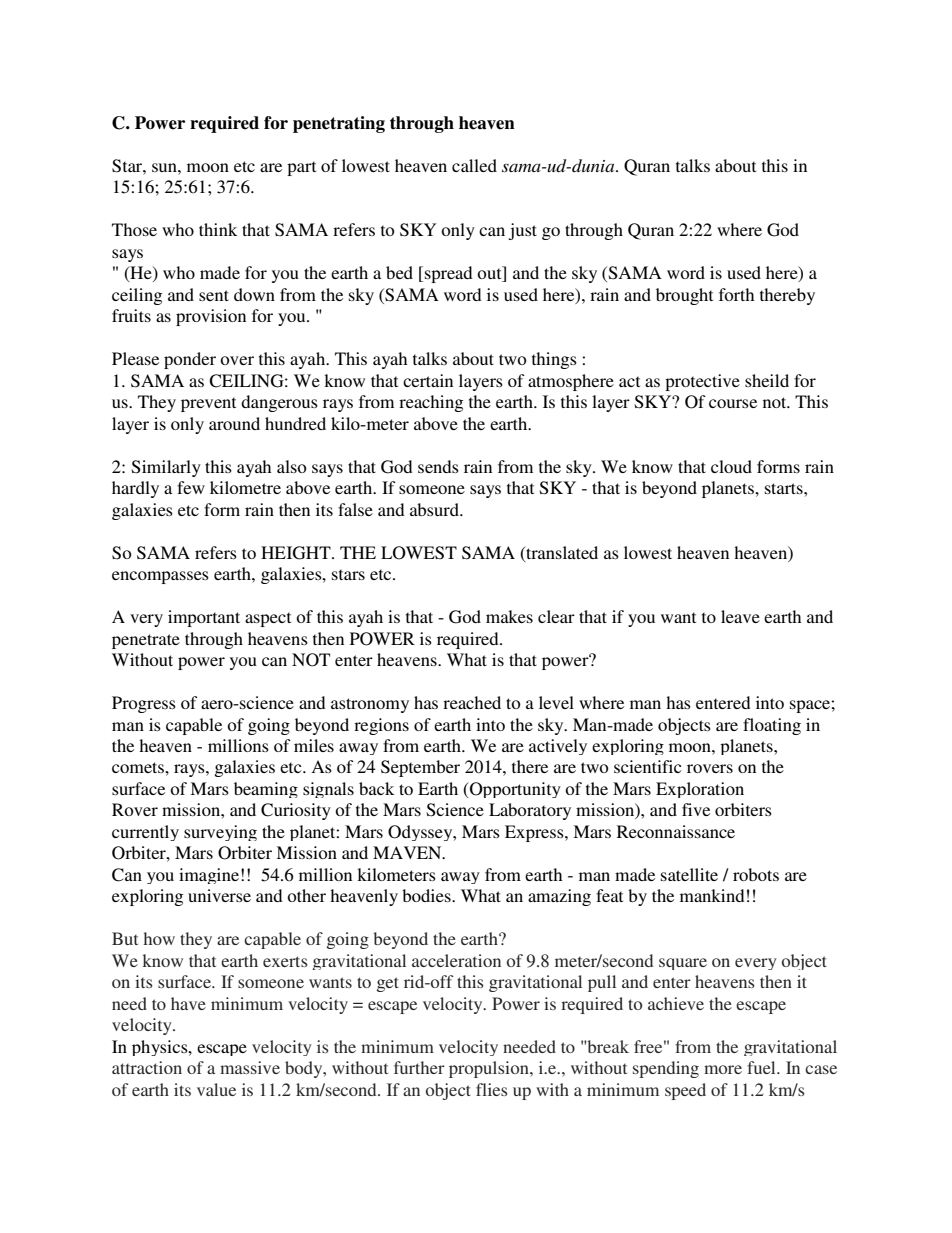 This screenshot has width=952, height=1233. Describe the element at coordinates (428, 380) in the screenshot. I see `certain` at that location.
